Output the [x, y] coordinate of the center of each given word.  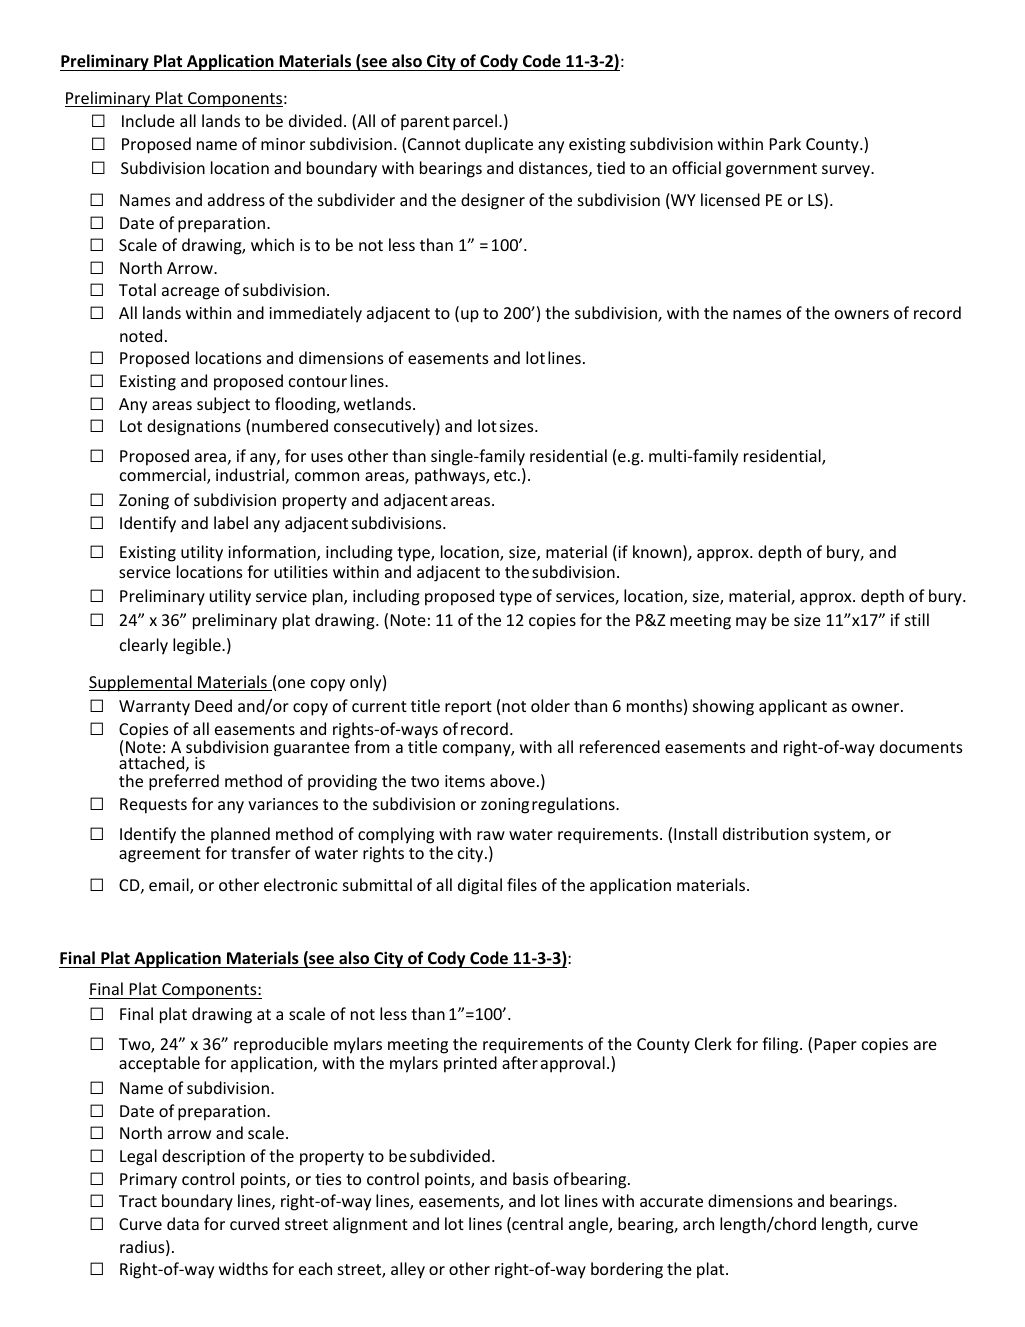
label [231, 522]
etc [506, 475]
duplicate [499, 145]
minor [283, 144]
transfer [261, 852]
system [839, 836]
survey [847, 171]
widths [243, 1268]
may [751, 623]
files [522, 884]
